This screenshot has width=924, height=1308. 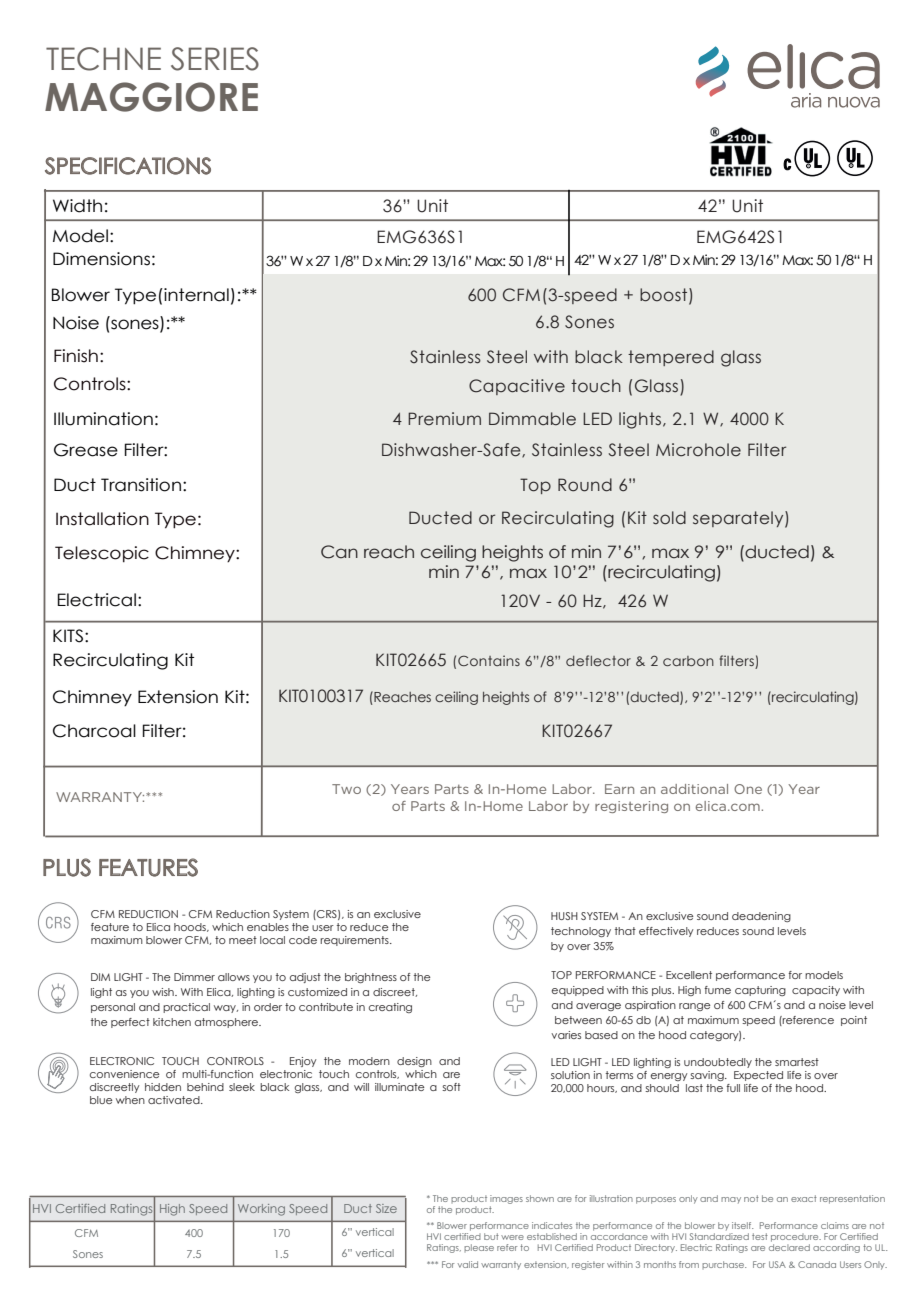 What do you see at coordinates (128, 166) in the screenshot?
I see `SPECIFICATIONS` at bounding box center [128, 166].
